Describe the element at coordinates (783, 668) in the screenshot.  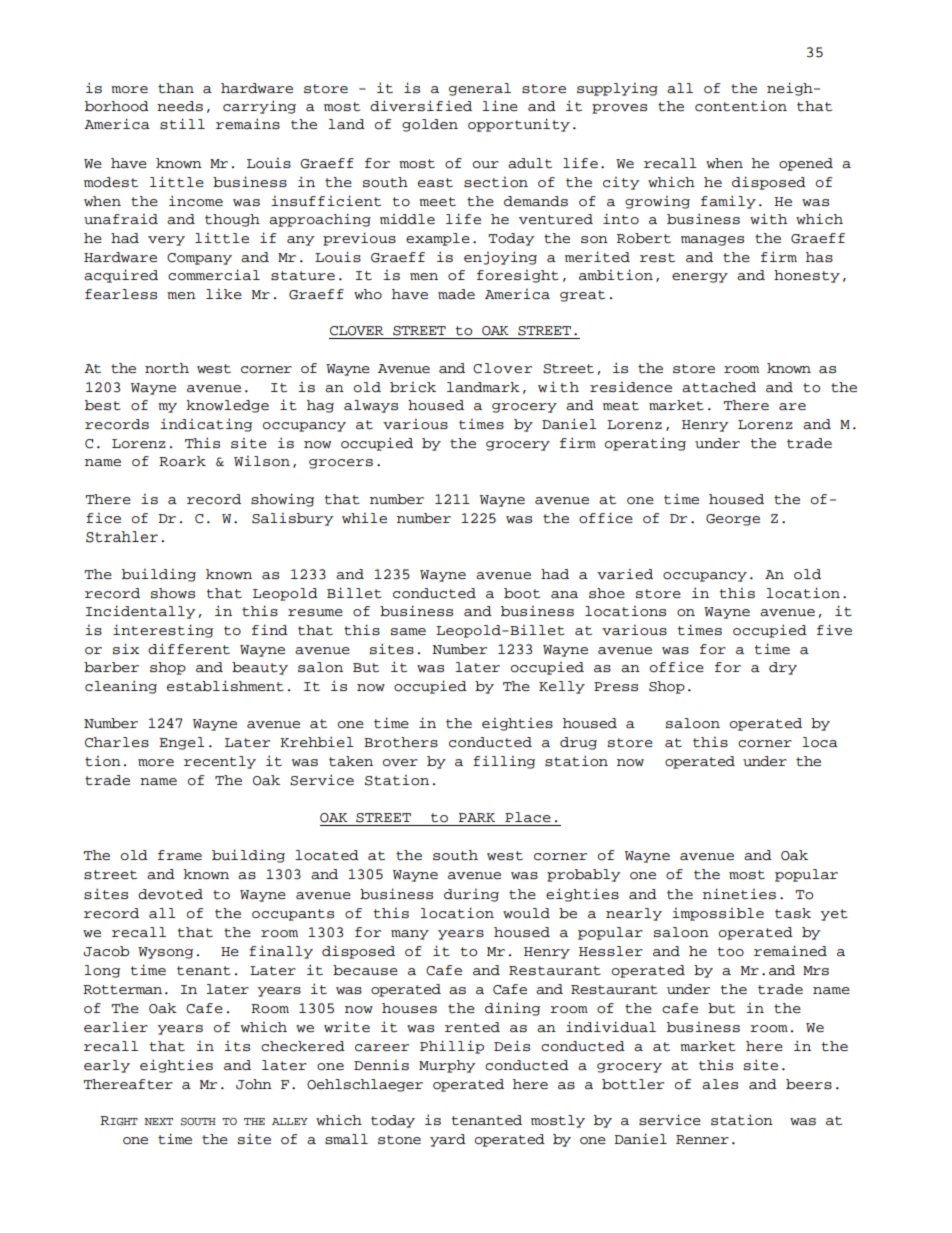
I see `dry` at that location.
